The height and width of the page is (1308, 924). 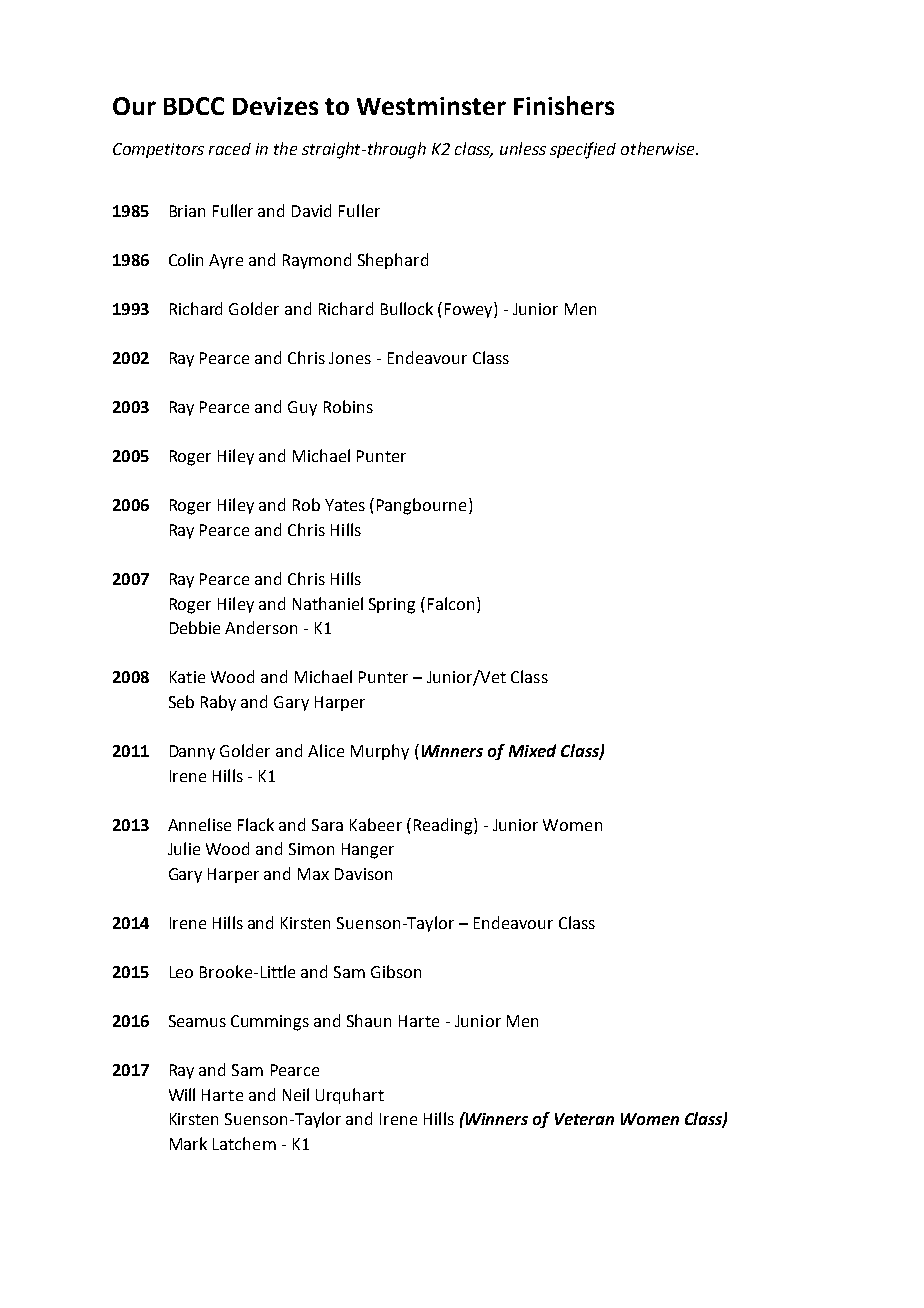 What do you see at coordinates (182, 1094) in the page?
I see `Will` at bounding box center [182, 1094].
